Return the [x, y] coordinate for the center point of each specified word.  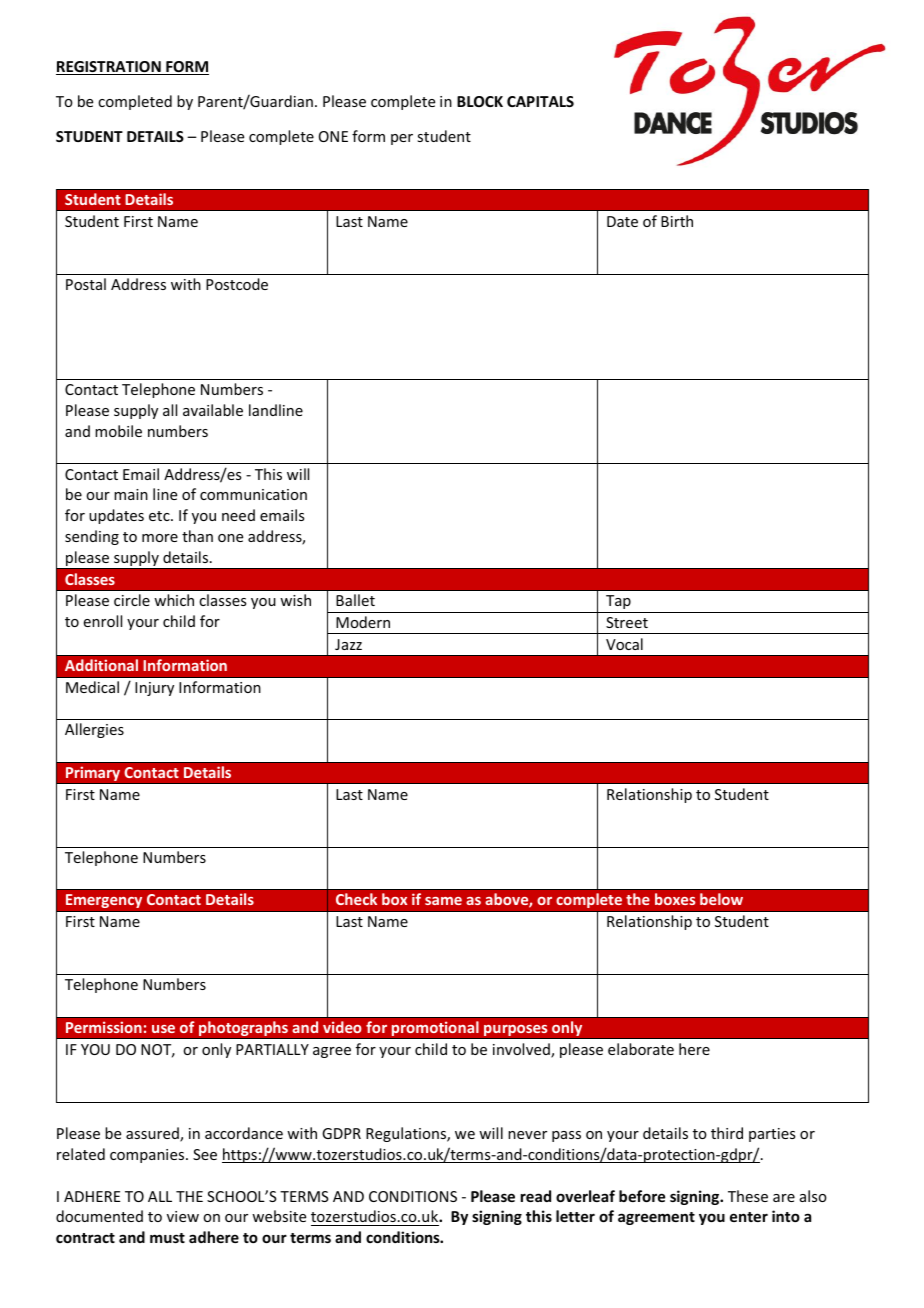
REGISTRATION [109, 68]
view [183, 1216]
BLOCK [480, 101]
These [748, 1196]
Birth [677, 221]
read [536, 1196]
